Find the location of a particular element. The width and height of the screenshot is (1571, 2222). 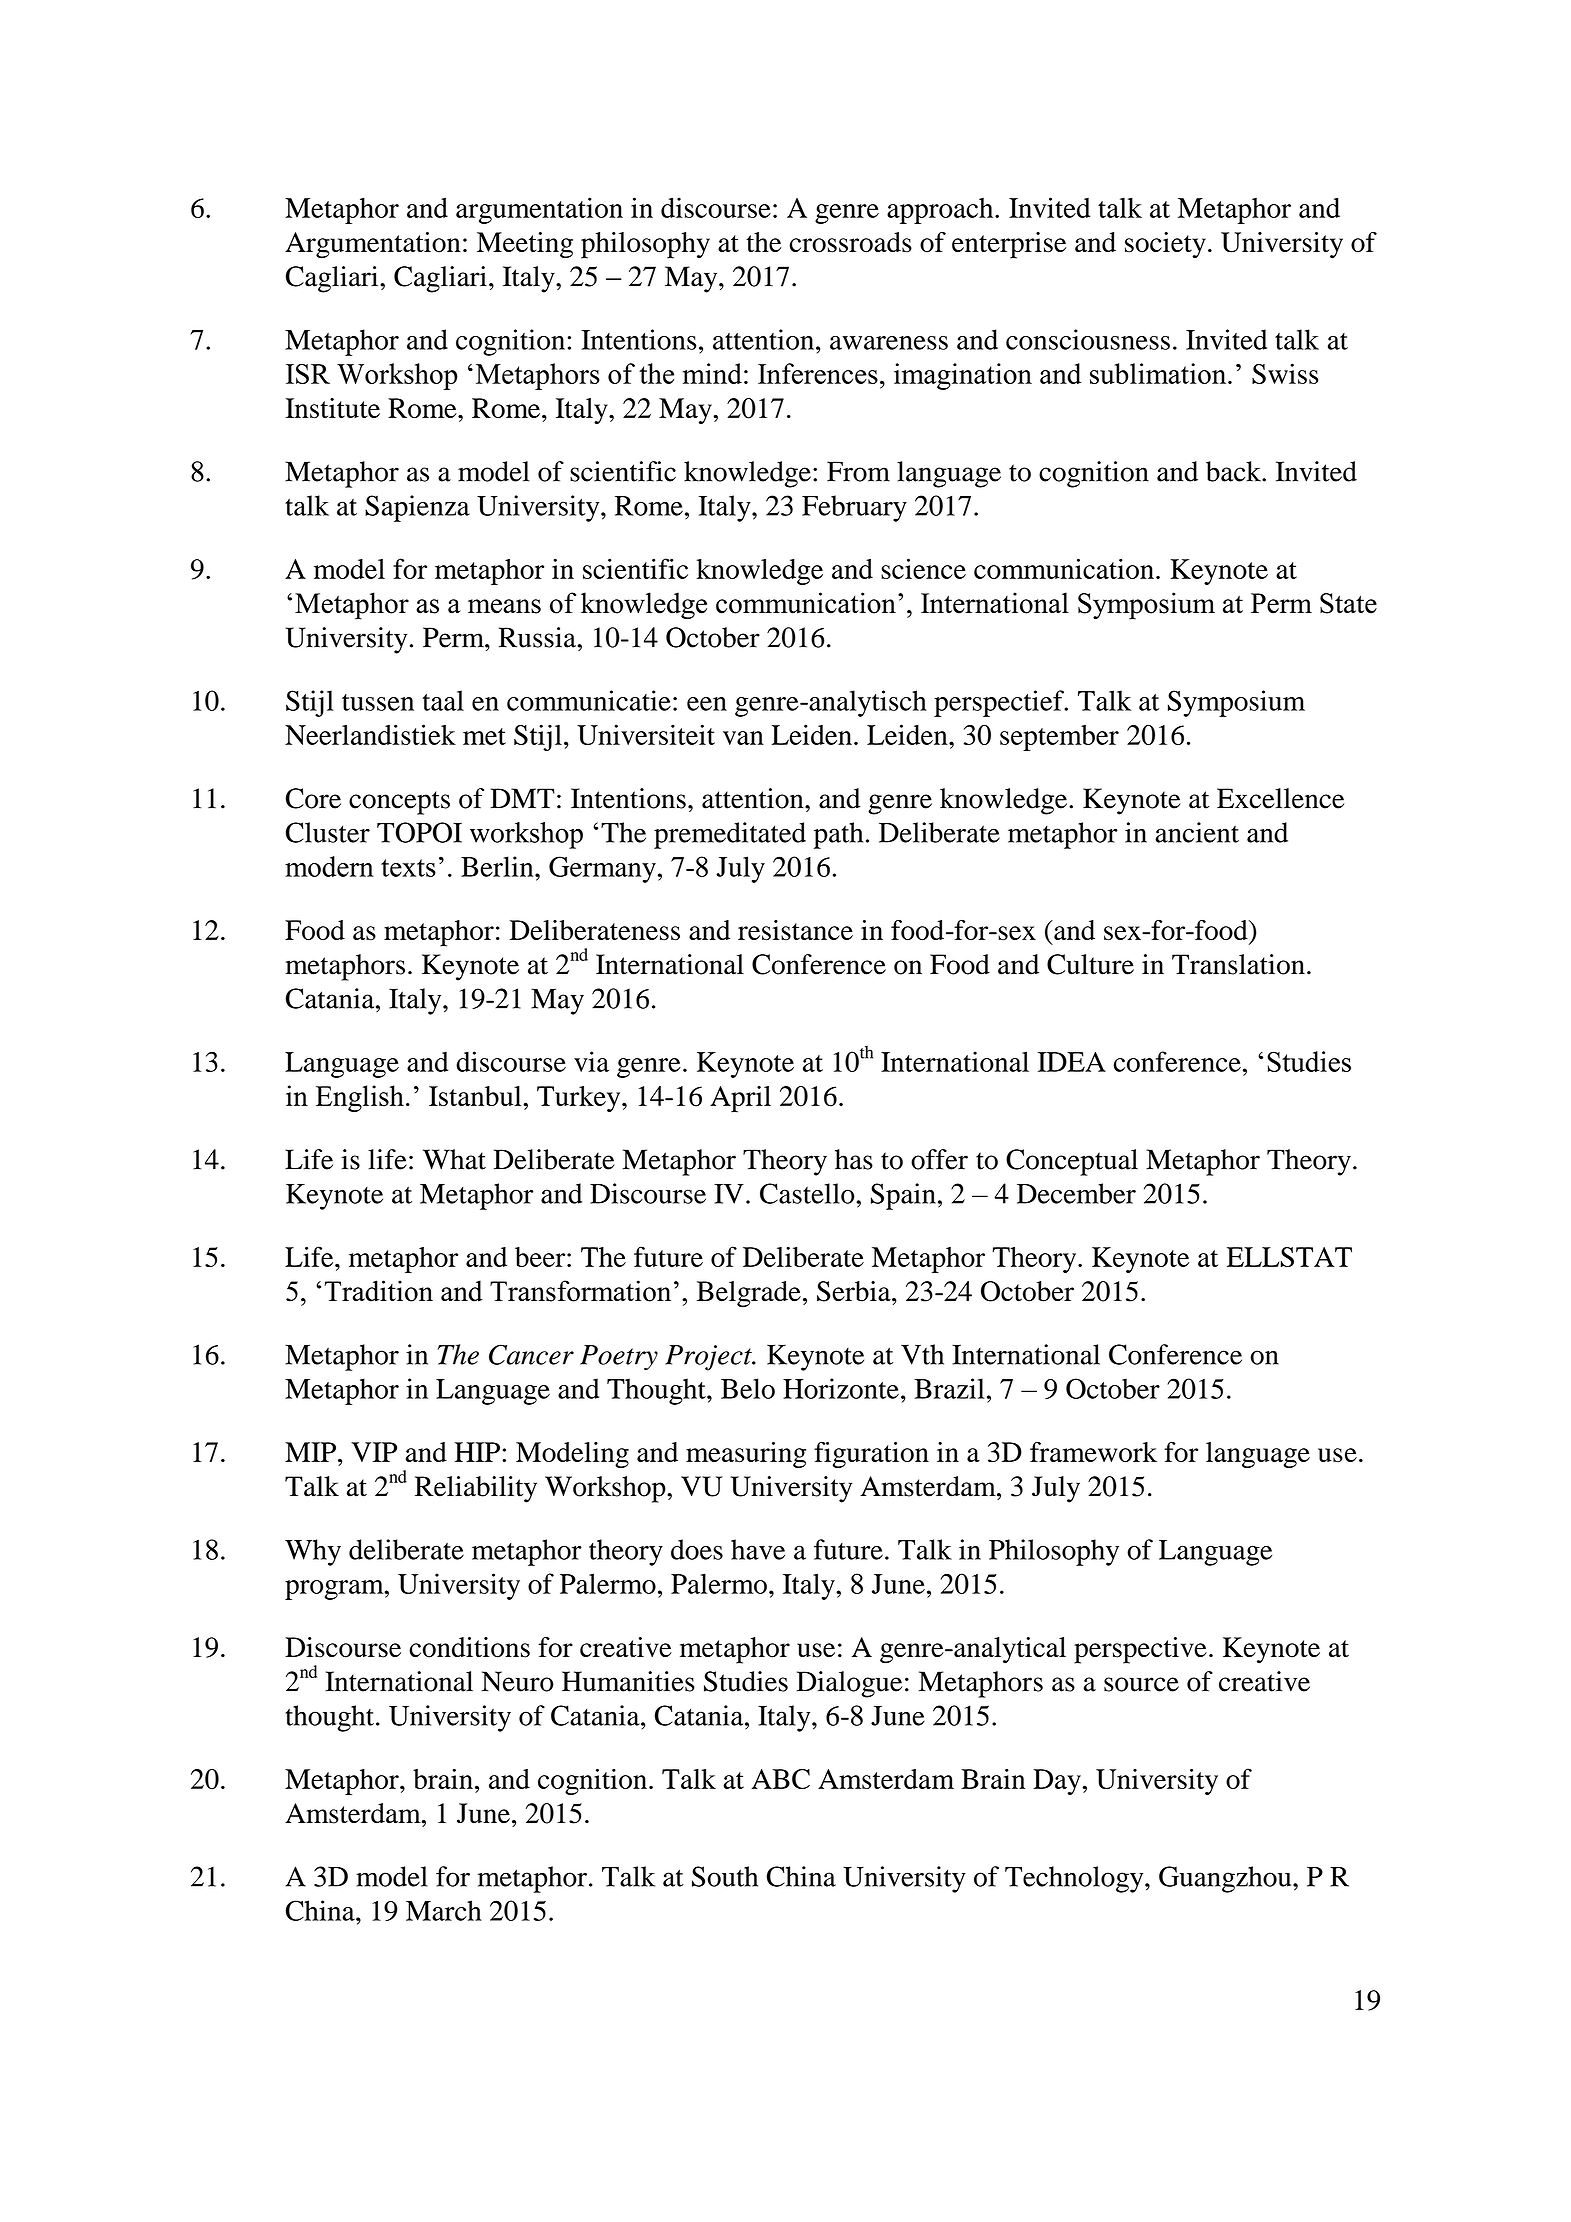

Istanbul is located at coordinates (476, 1096).
